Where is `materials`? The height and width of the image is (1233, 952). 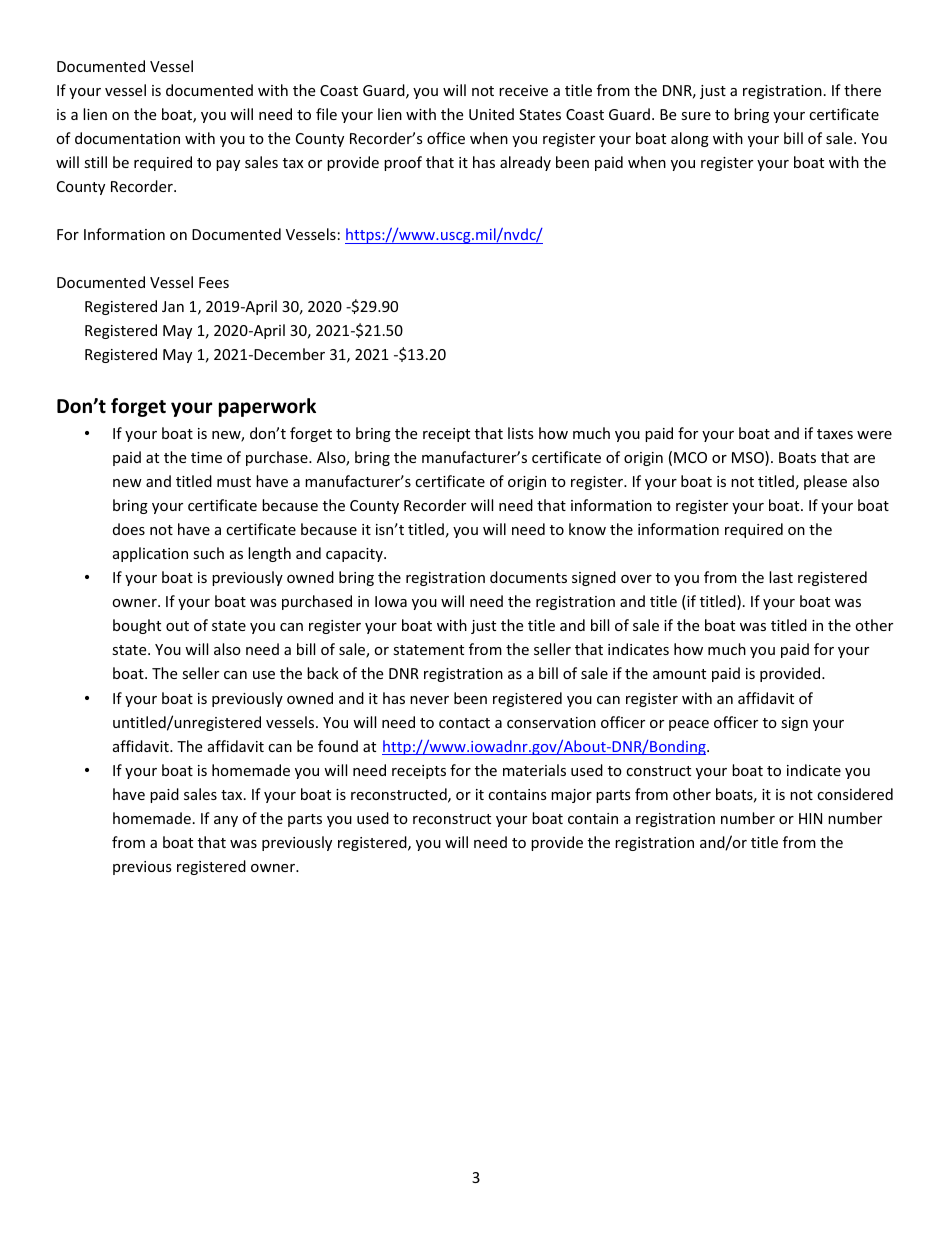 materials is located at coordinates (534, 770).
